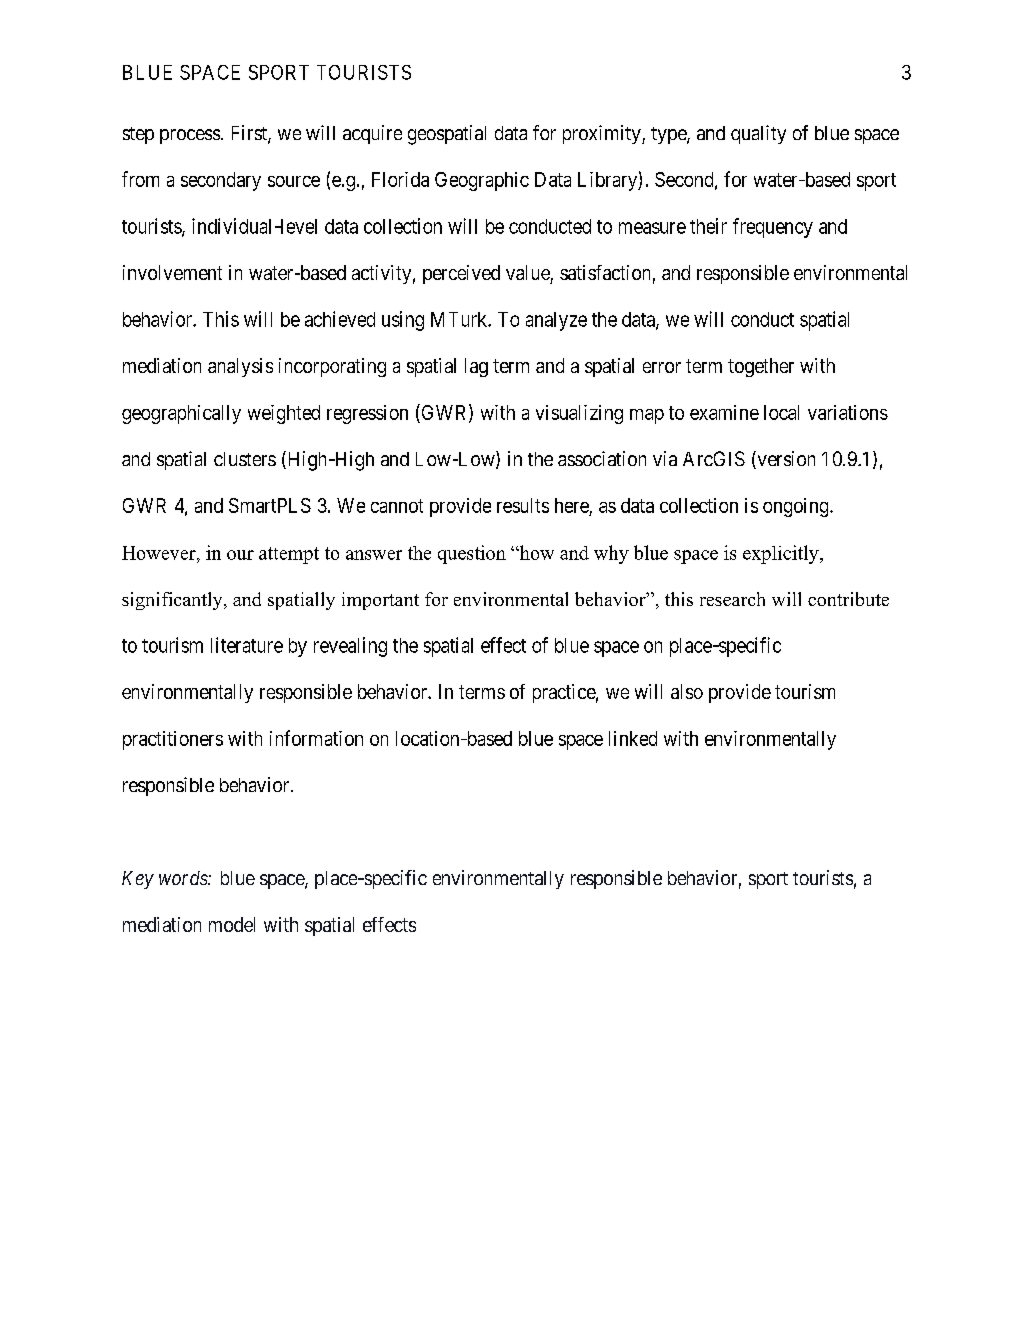  Describe the element at coordinates (173, 740) in the image. I see `practitioners` at that location.
